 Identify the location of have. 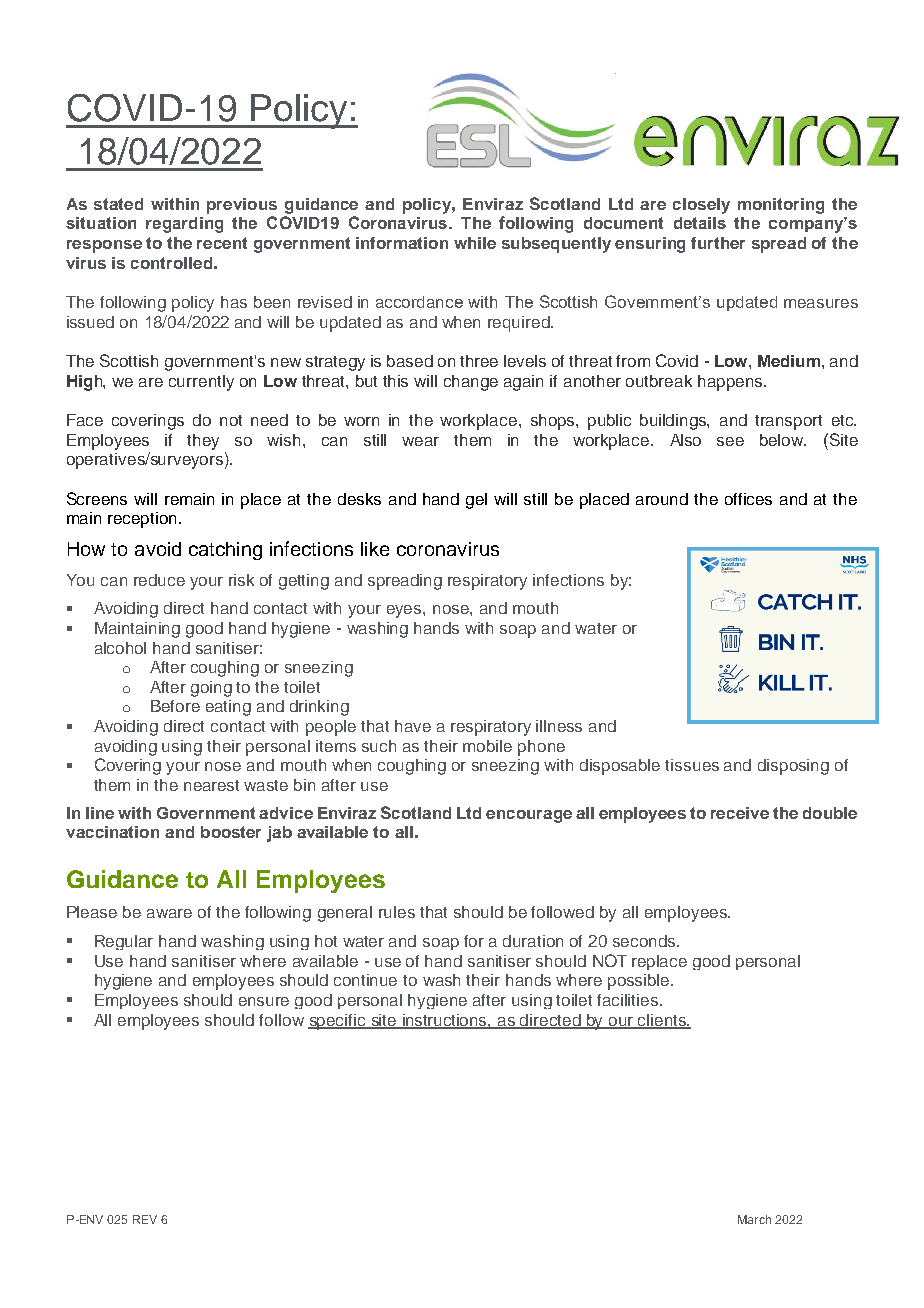
(413, 726).
